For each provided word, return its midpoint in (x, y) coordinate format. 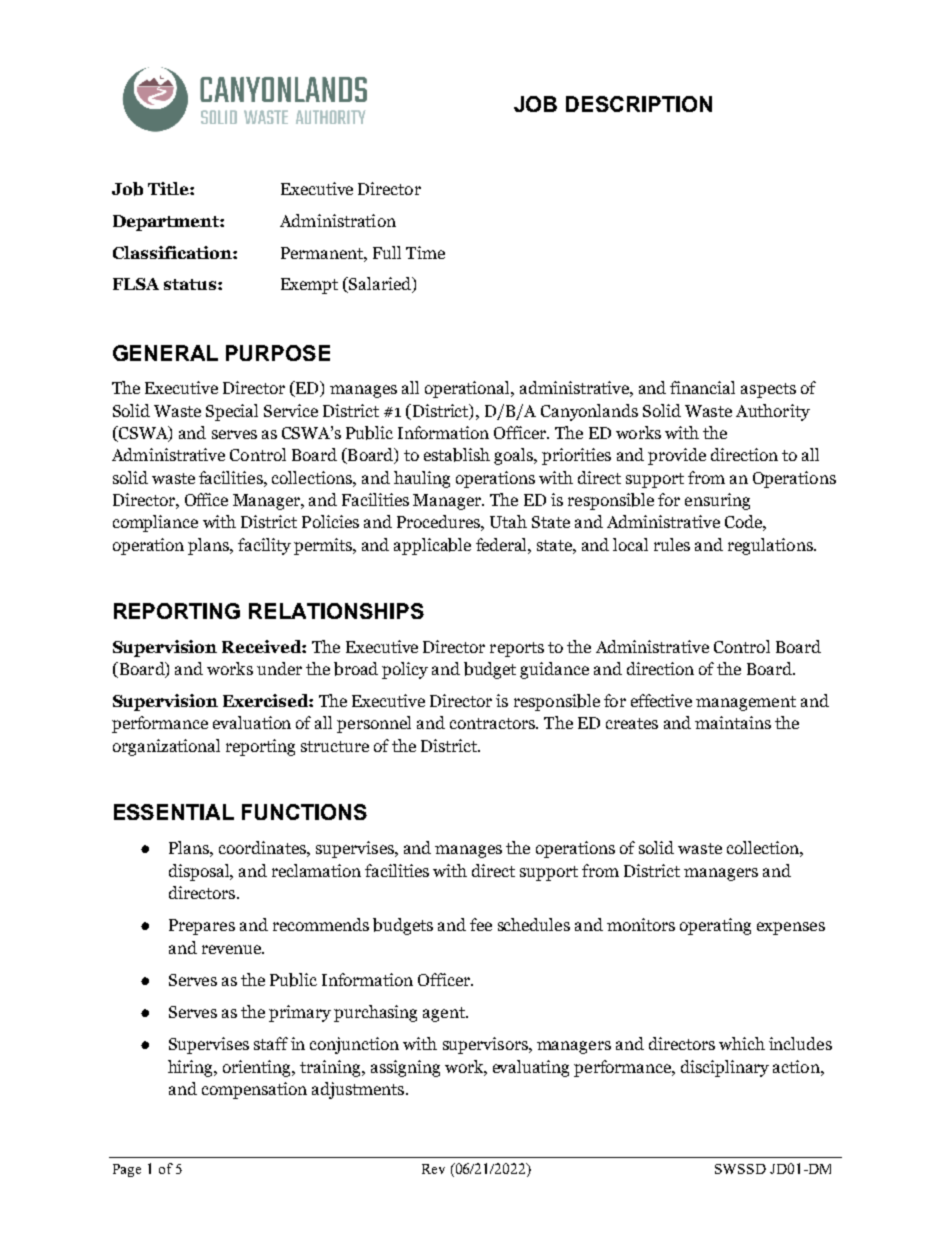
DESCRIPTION (639, 104)
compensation (254, 1090)
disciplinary (725, 1068)
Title (169, 188)
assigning (405, 1068)
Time (425, 252)
